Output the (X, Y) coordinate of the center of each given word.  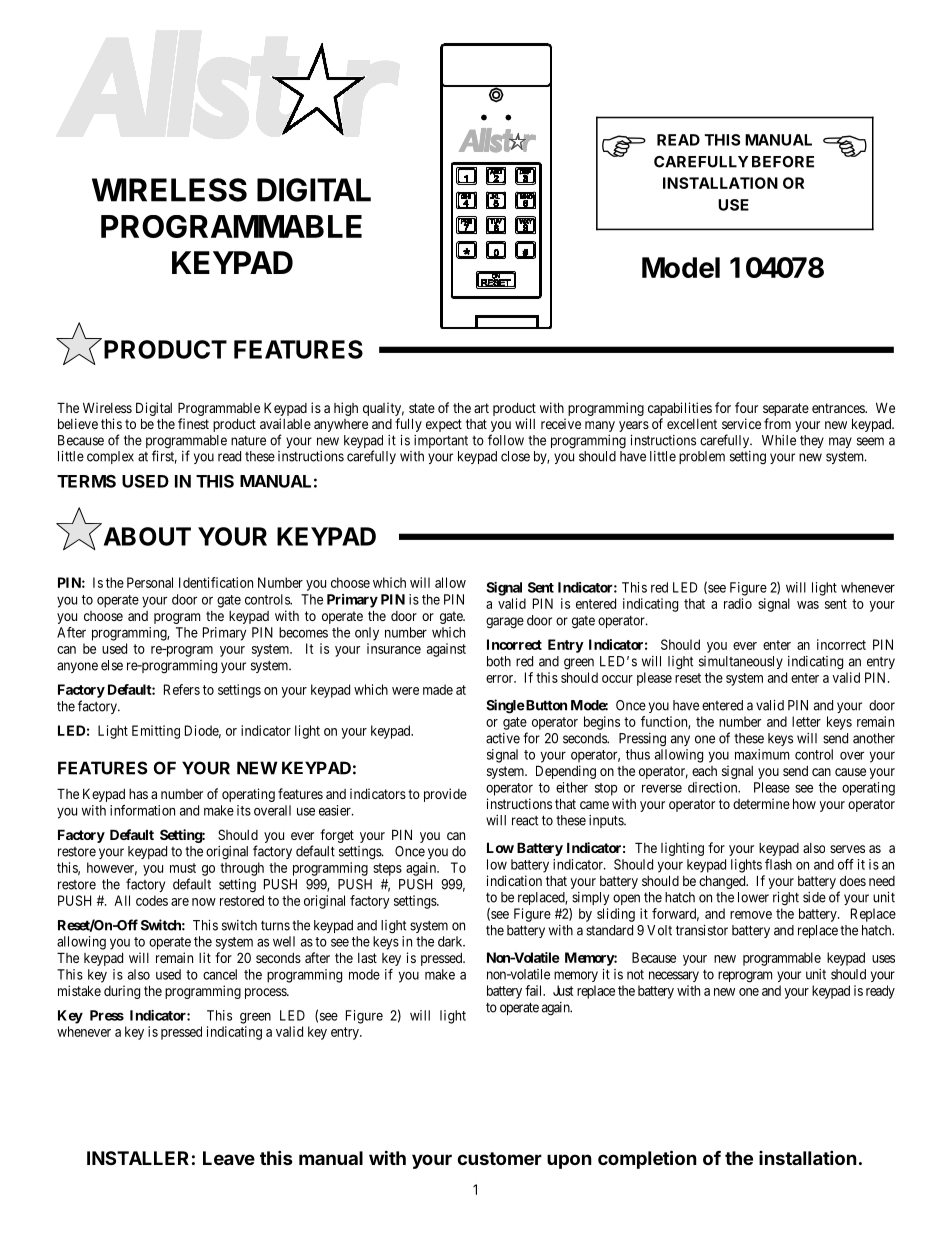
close (515, 456)
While (779, 440)
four (746, 407)
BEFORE (783, 162)
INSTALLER (138, 1158)
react (525, 821)
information (142, 810)
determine (761, 803)
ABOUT (147, 536)
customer (499, 1158)
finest (193, 423)
